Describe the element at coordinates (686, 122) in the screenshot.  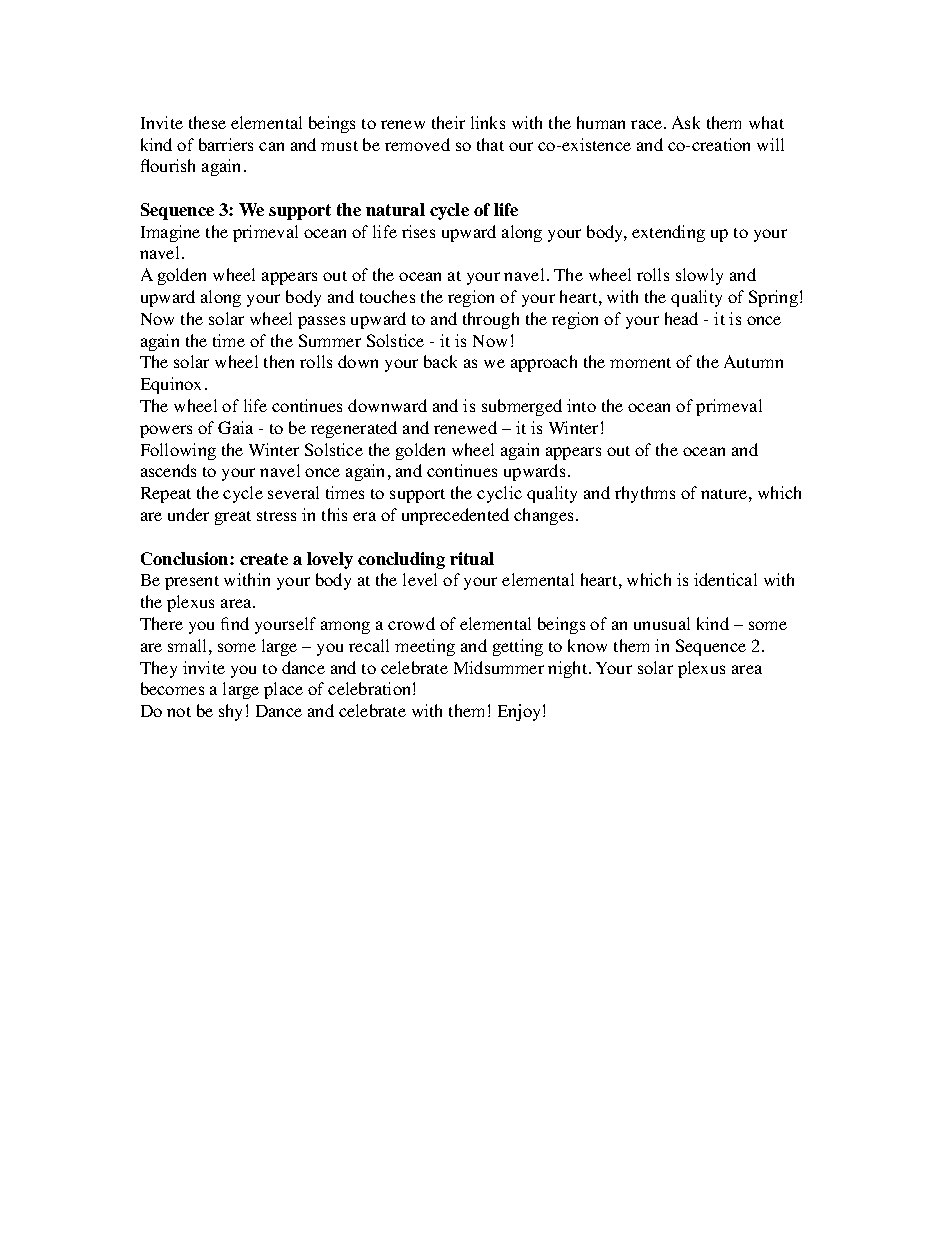
I see `Ask` at that location.
